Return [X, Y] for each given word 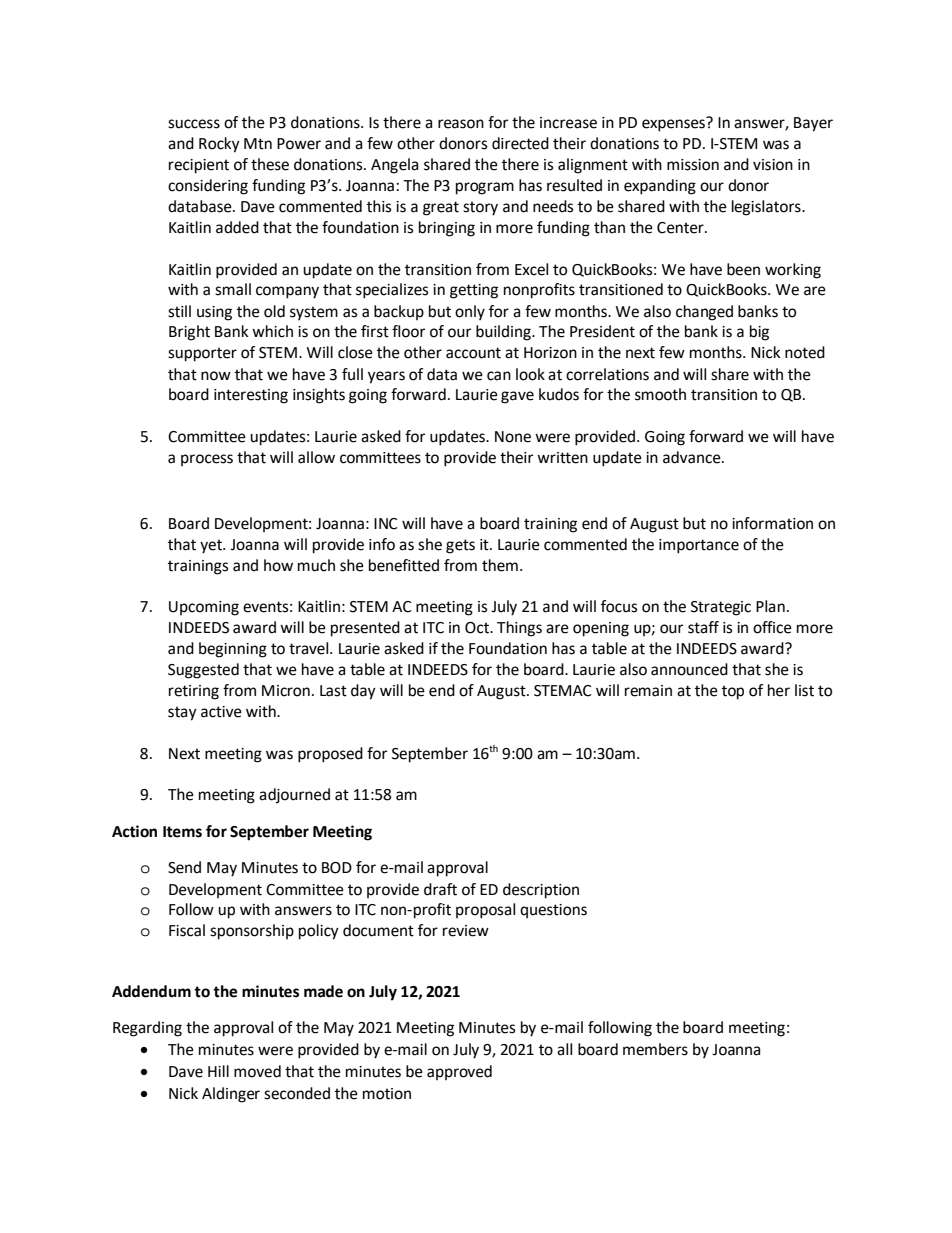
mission [693, 165]
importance [699, 546]
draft [440, 889]
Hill [218, 1071]
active [221, 712]
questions [553, 911]
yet [212, 546]
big [759, 333]
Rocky [219, 145]
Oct [478, 628]
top [733, 692]
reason [461, 124]
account [473, 353]
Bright [189, 333]
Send [184, 867]
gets [460, 546]
